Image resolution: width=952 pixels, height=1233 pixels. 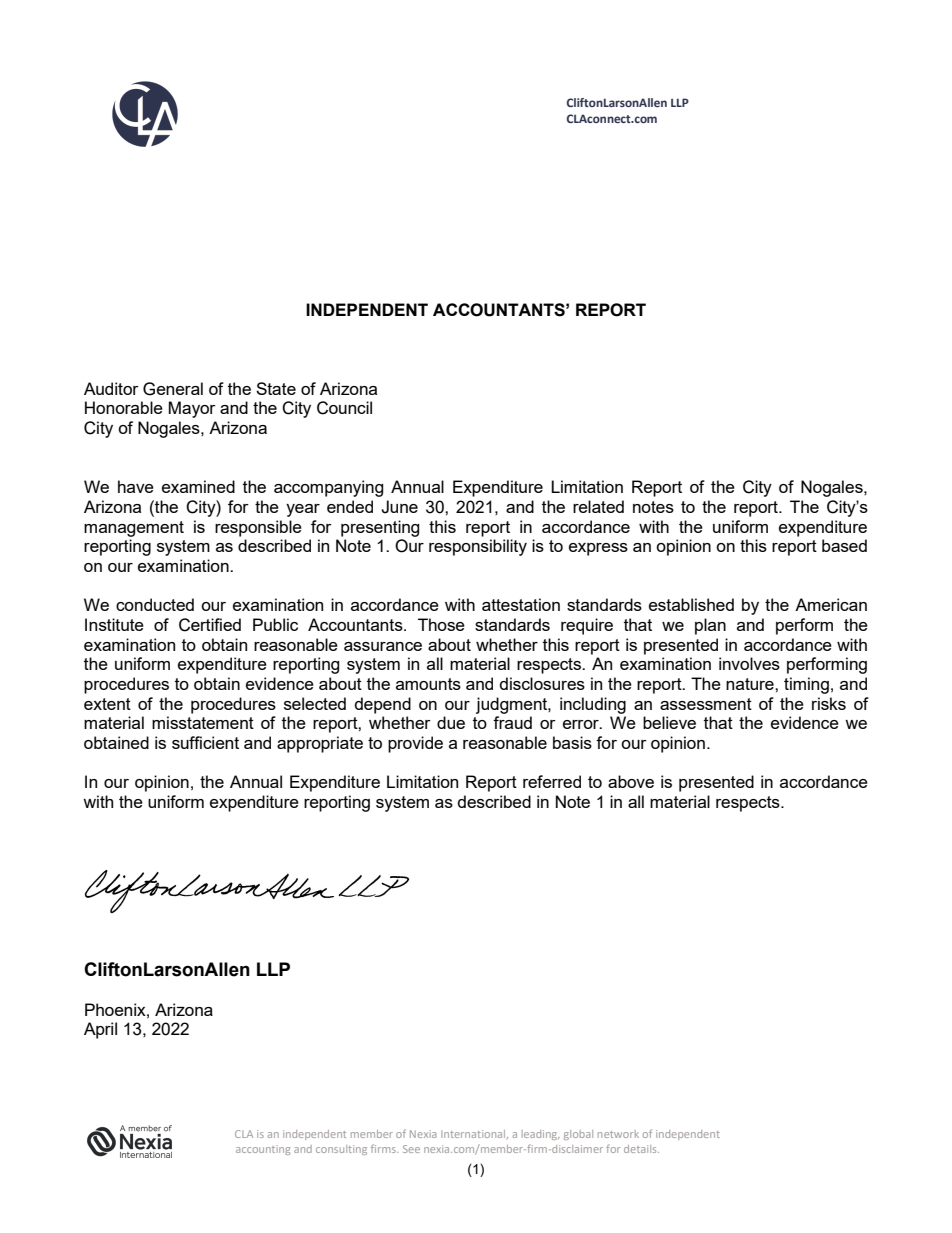 What do you see at coordinates (598, 506) in the screenshot?
I see `related` at bounding box center [598, 506].
